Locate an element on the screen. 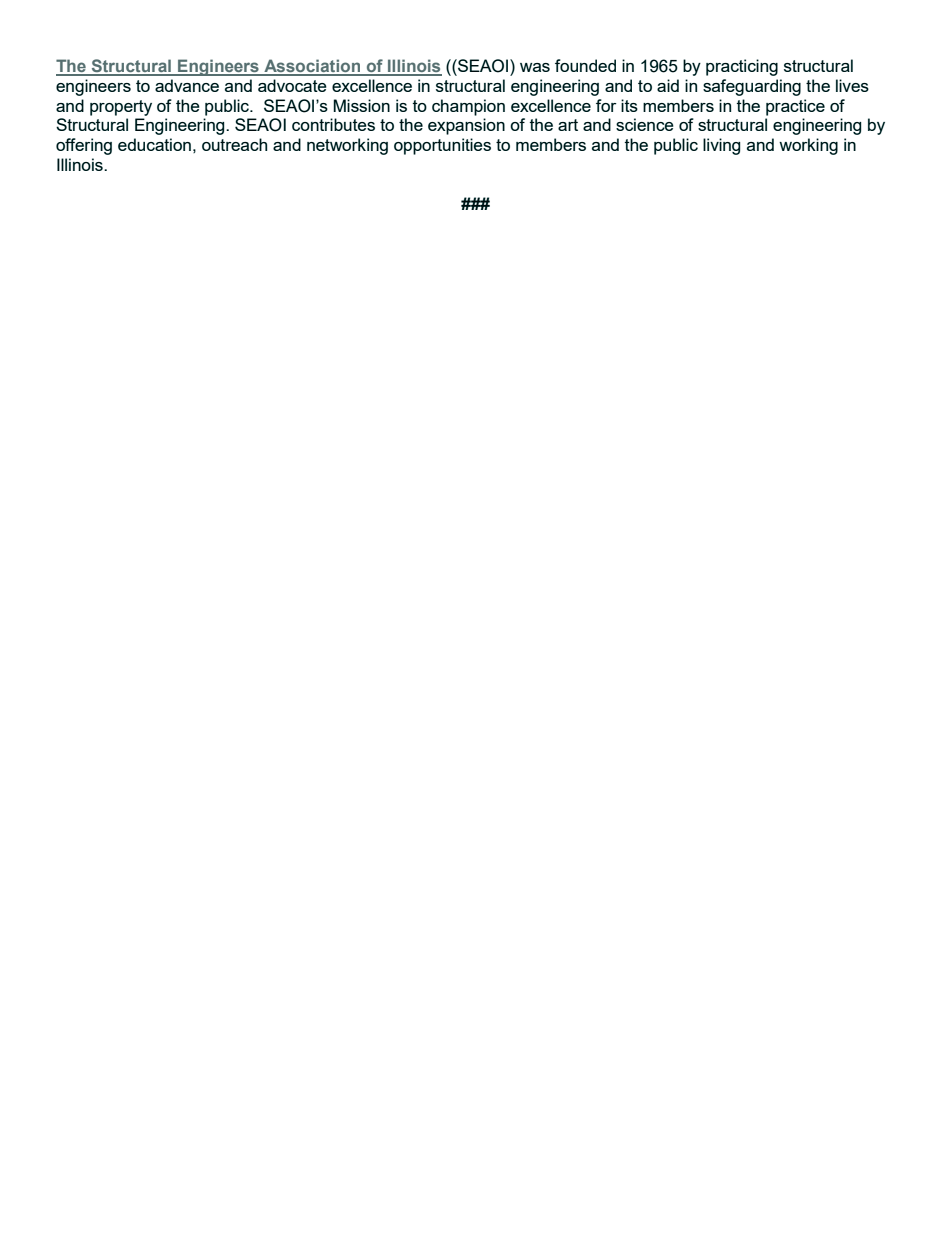 This screenshot has height=1233, width=952. practice is located at coordinates (795, 107).
